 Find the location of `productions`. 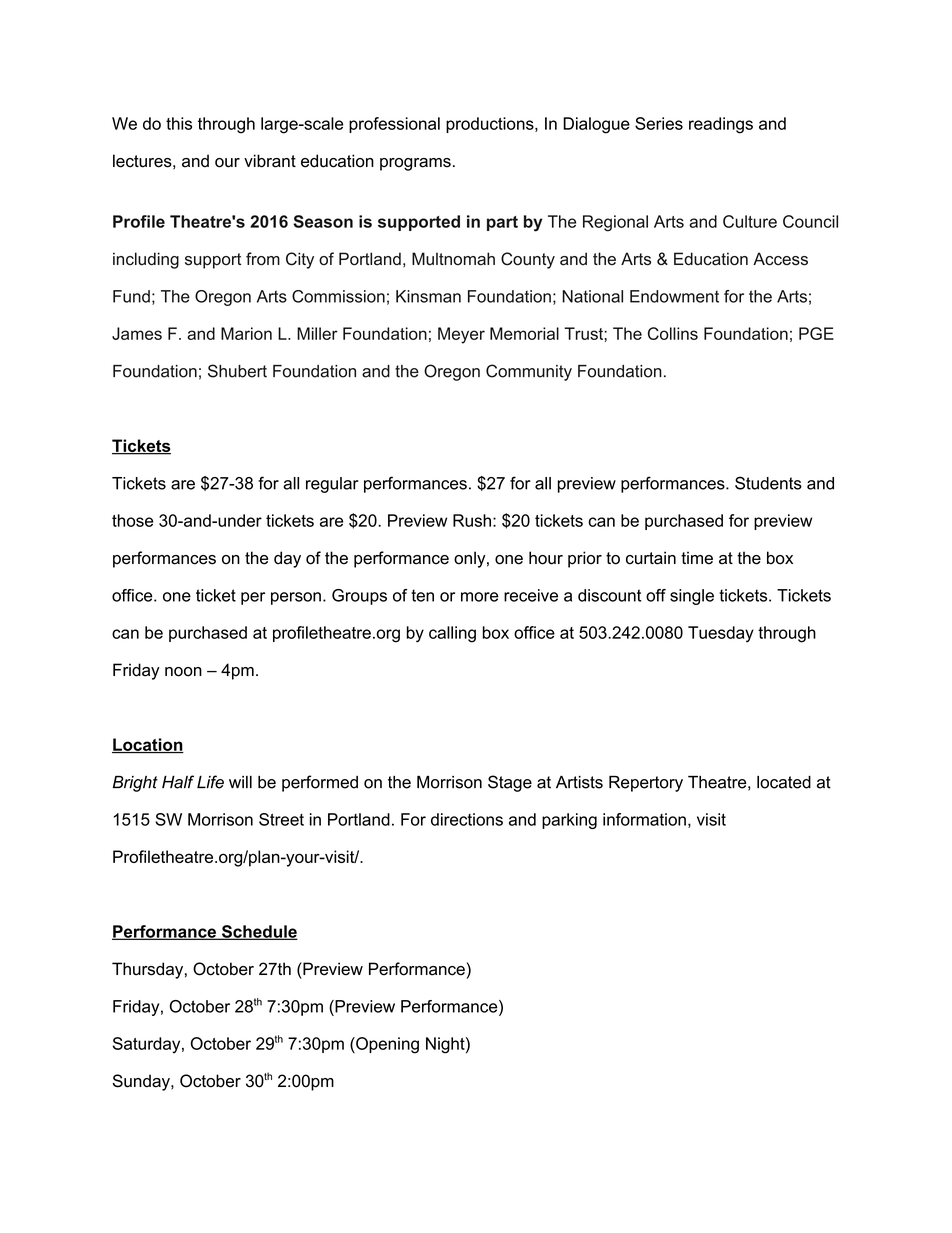

productions is located at coordinates (491, 125).
